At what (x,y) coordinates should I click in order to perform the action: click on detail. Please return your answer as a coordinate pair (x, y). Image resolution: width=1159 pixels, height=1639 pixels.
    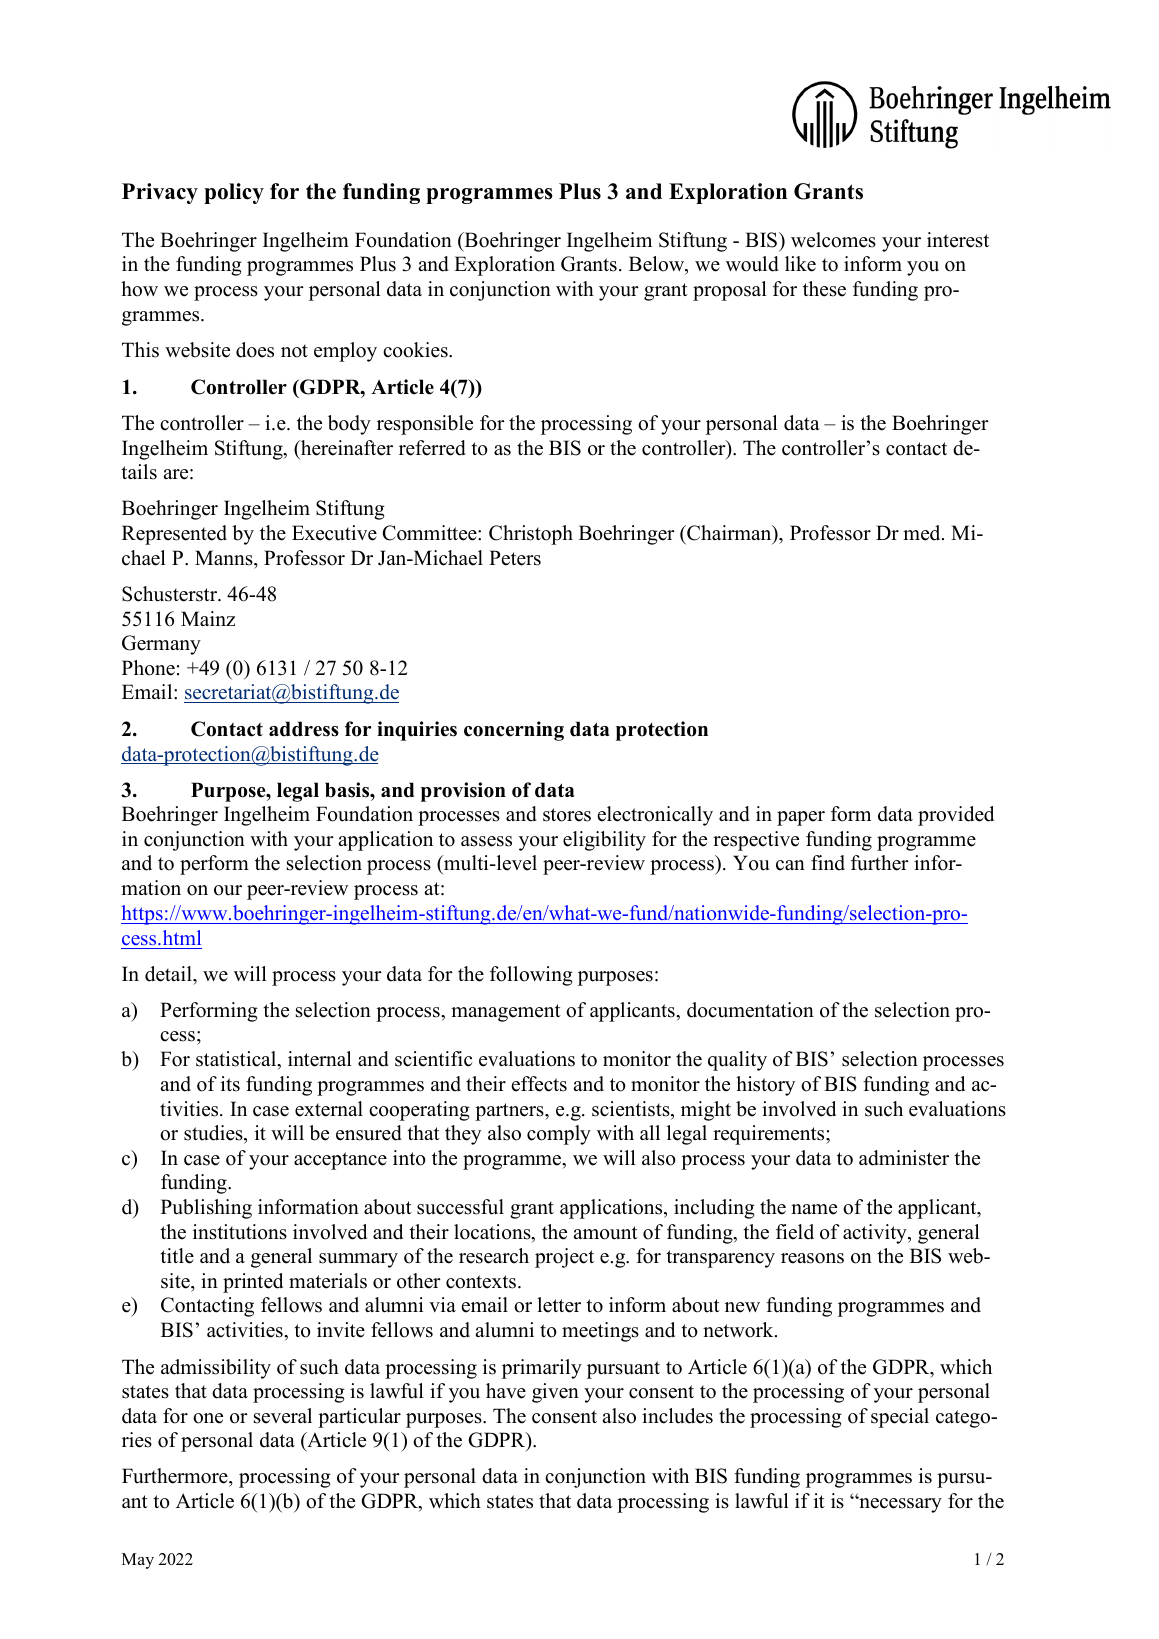
    Looking at the image, I should click on (169, 974).
